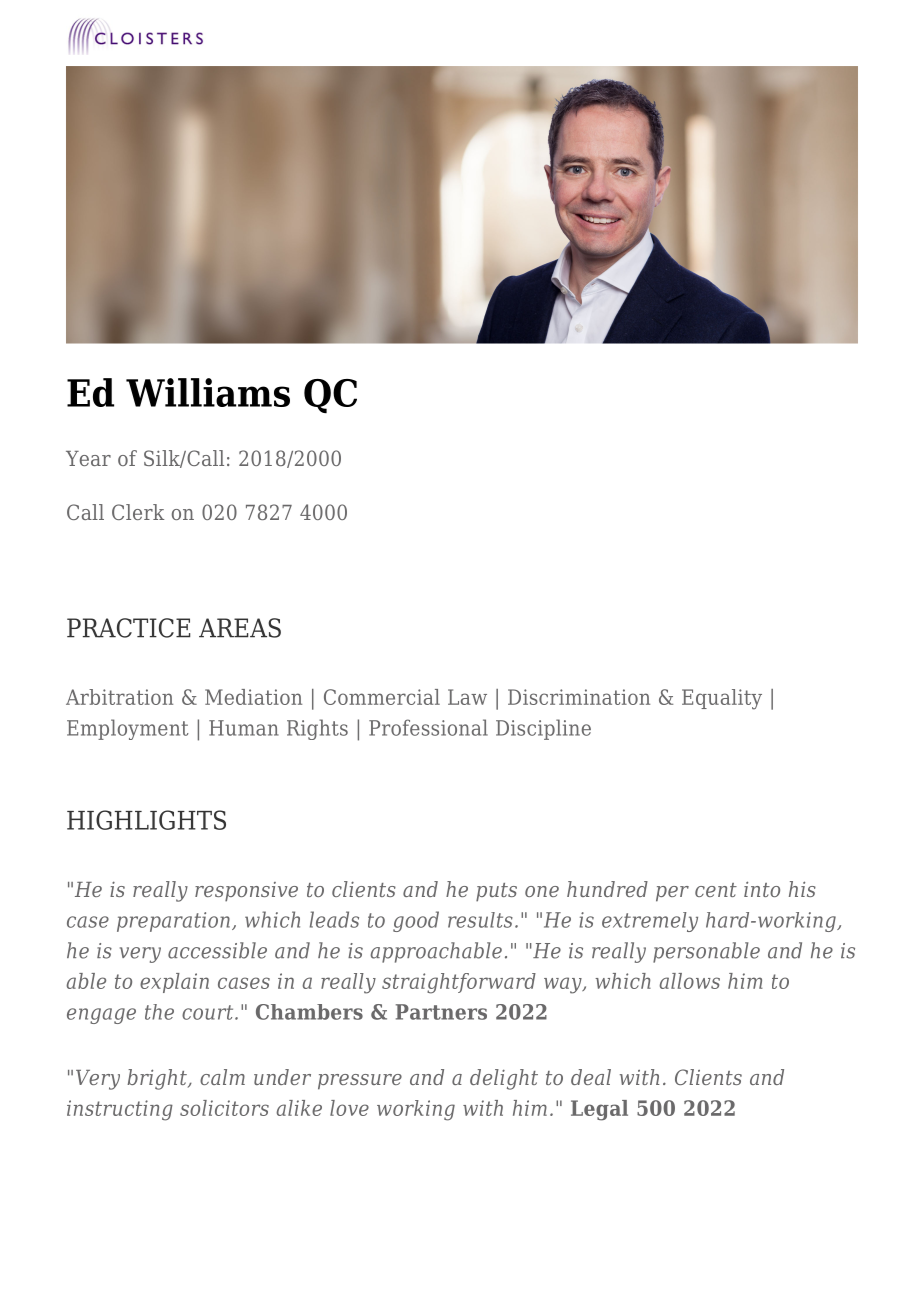  I want to click on bright, so click(158, 1079).
